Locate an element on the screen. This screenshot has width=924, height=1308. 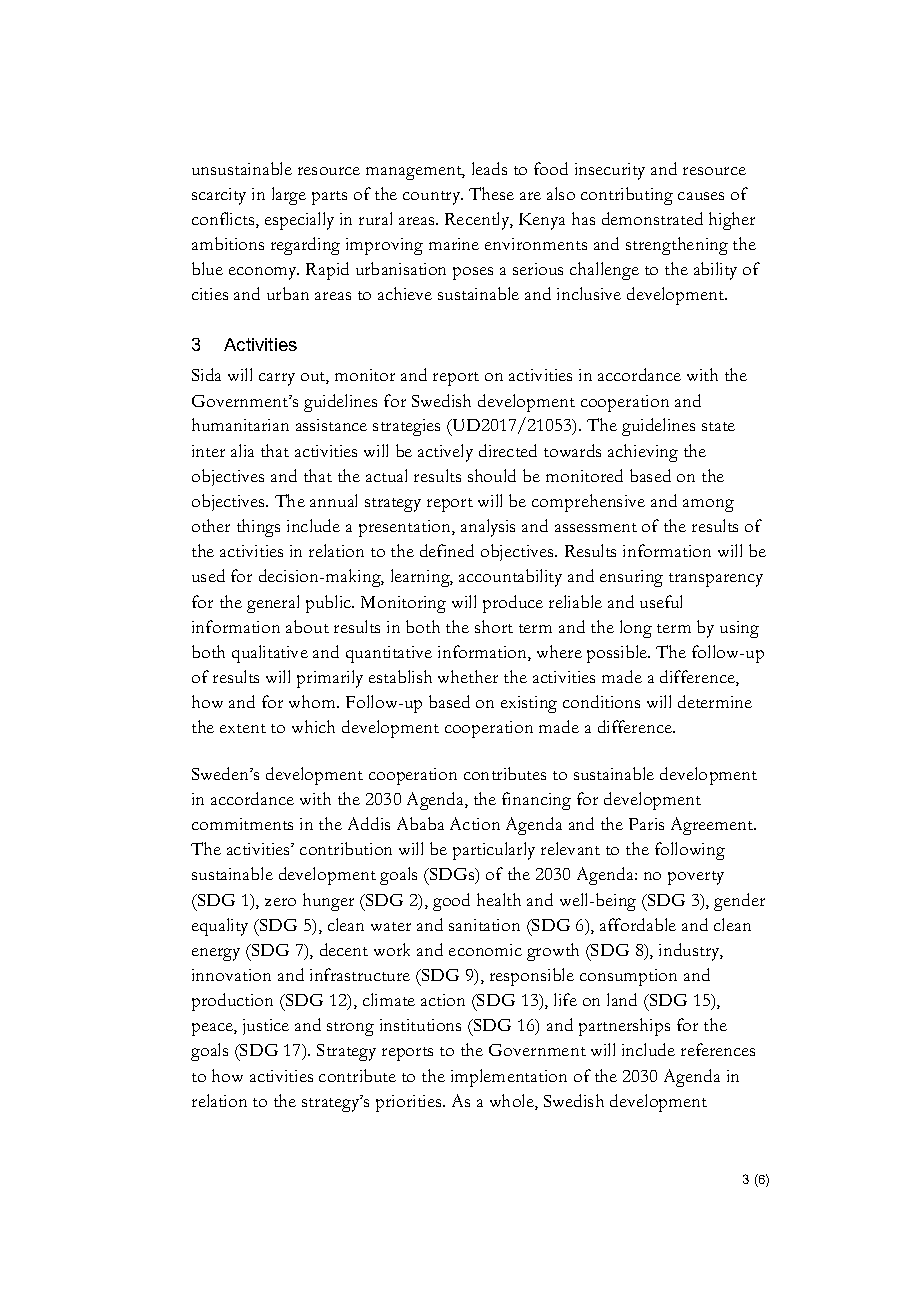
These is located at coordinates (491, 193).
